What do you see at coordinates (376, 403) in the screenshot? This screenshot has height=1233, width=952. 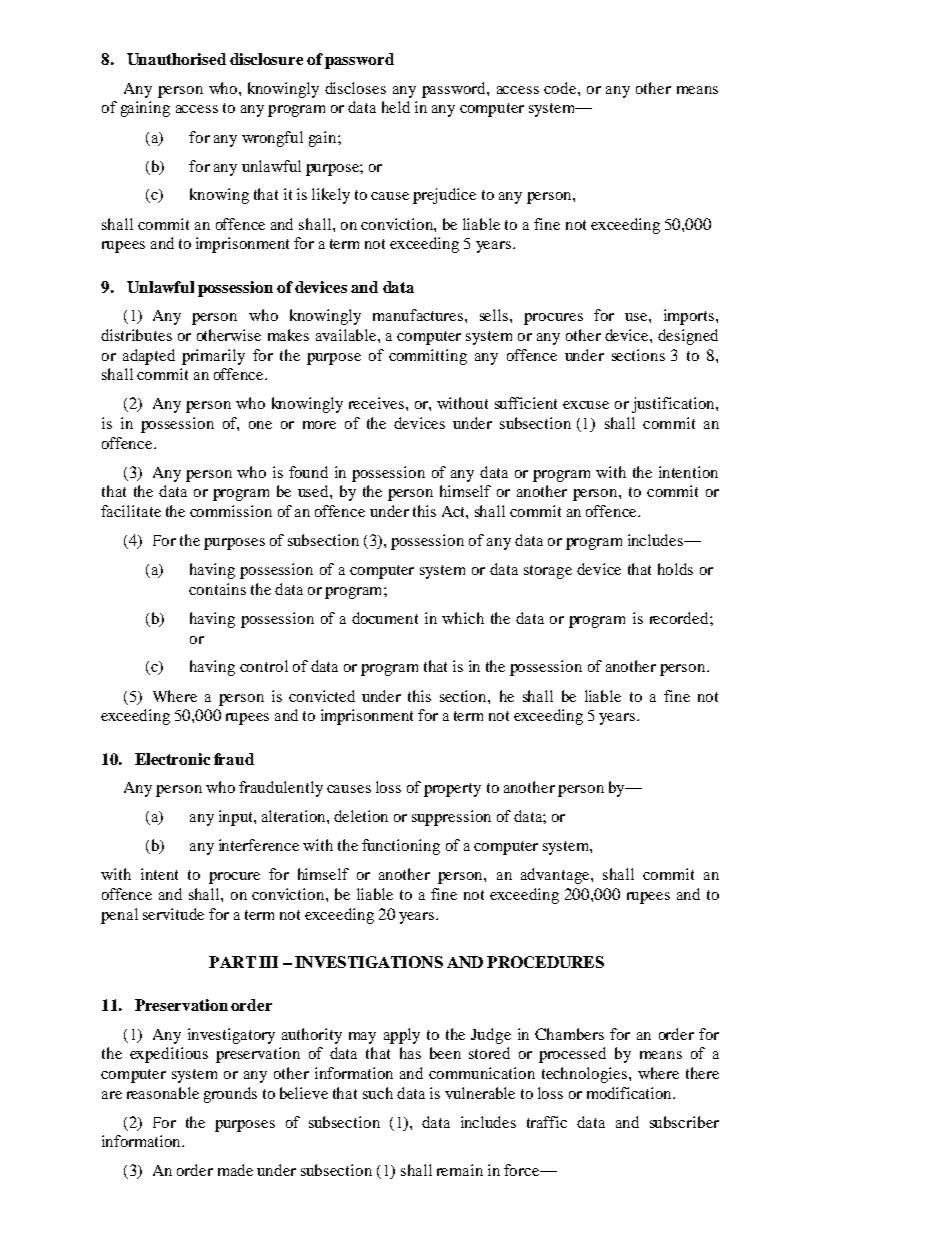 I see `receives` at bounding box center [376, 403].
